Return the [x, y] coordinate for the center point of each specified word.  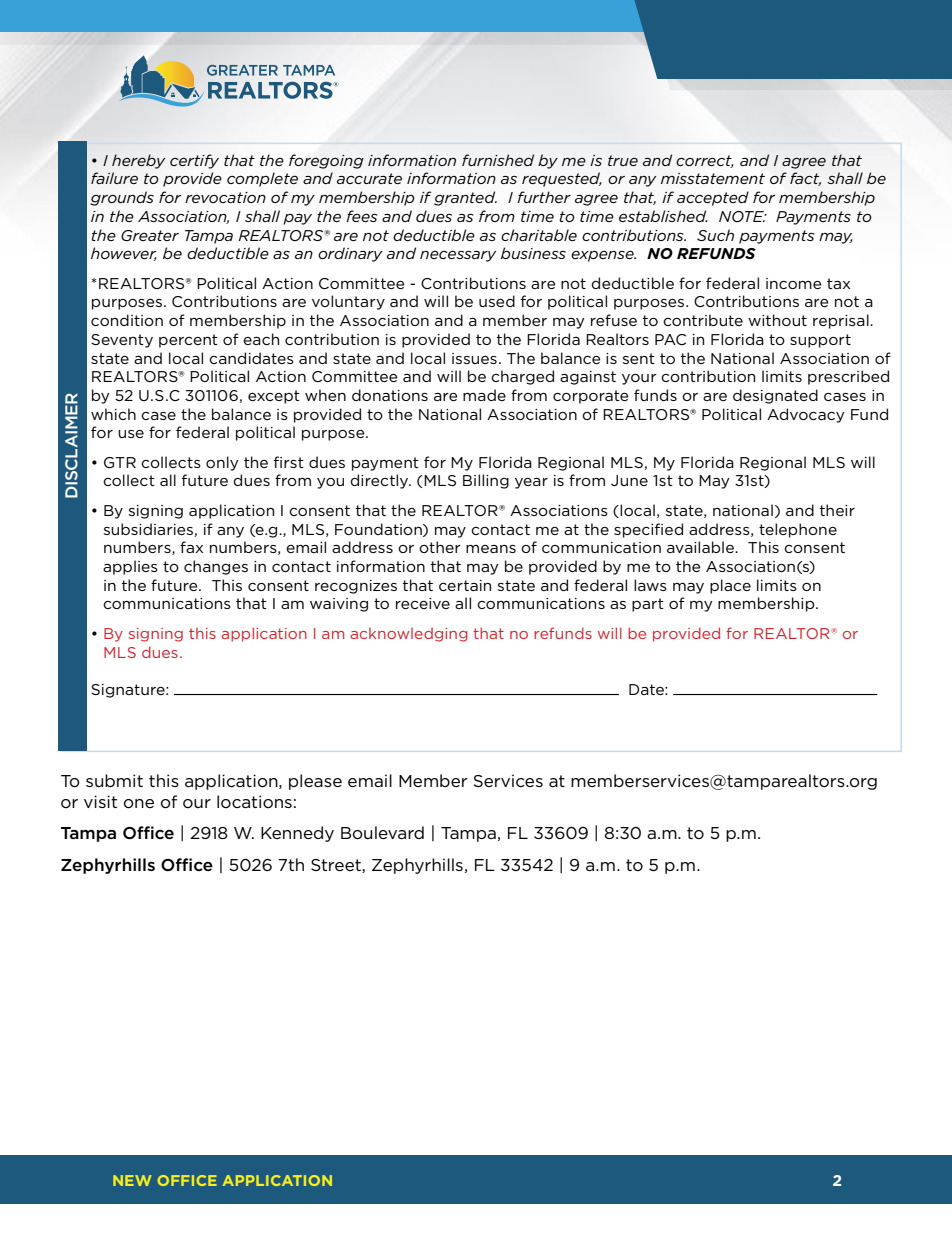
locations [254, 801]
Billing [486, 481]
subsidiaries [148, 529]
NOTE [742, 216]
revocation [225, 197]
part [648, 605]
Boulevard [382, 833]
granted [465, 198]
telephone [798, 530]
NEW [132, 1180]
